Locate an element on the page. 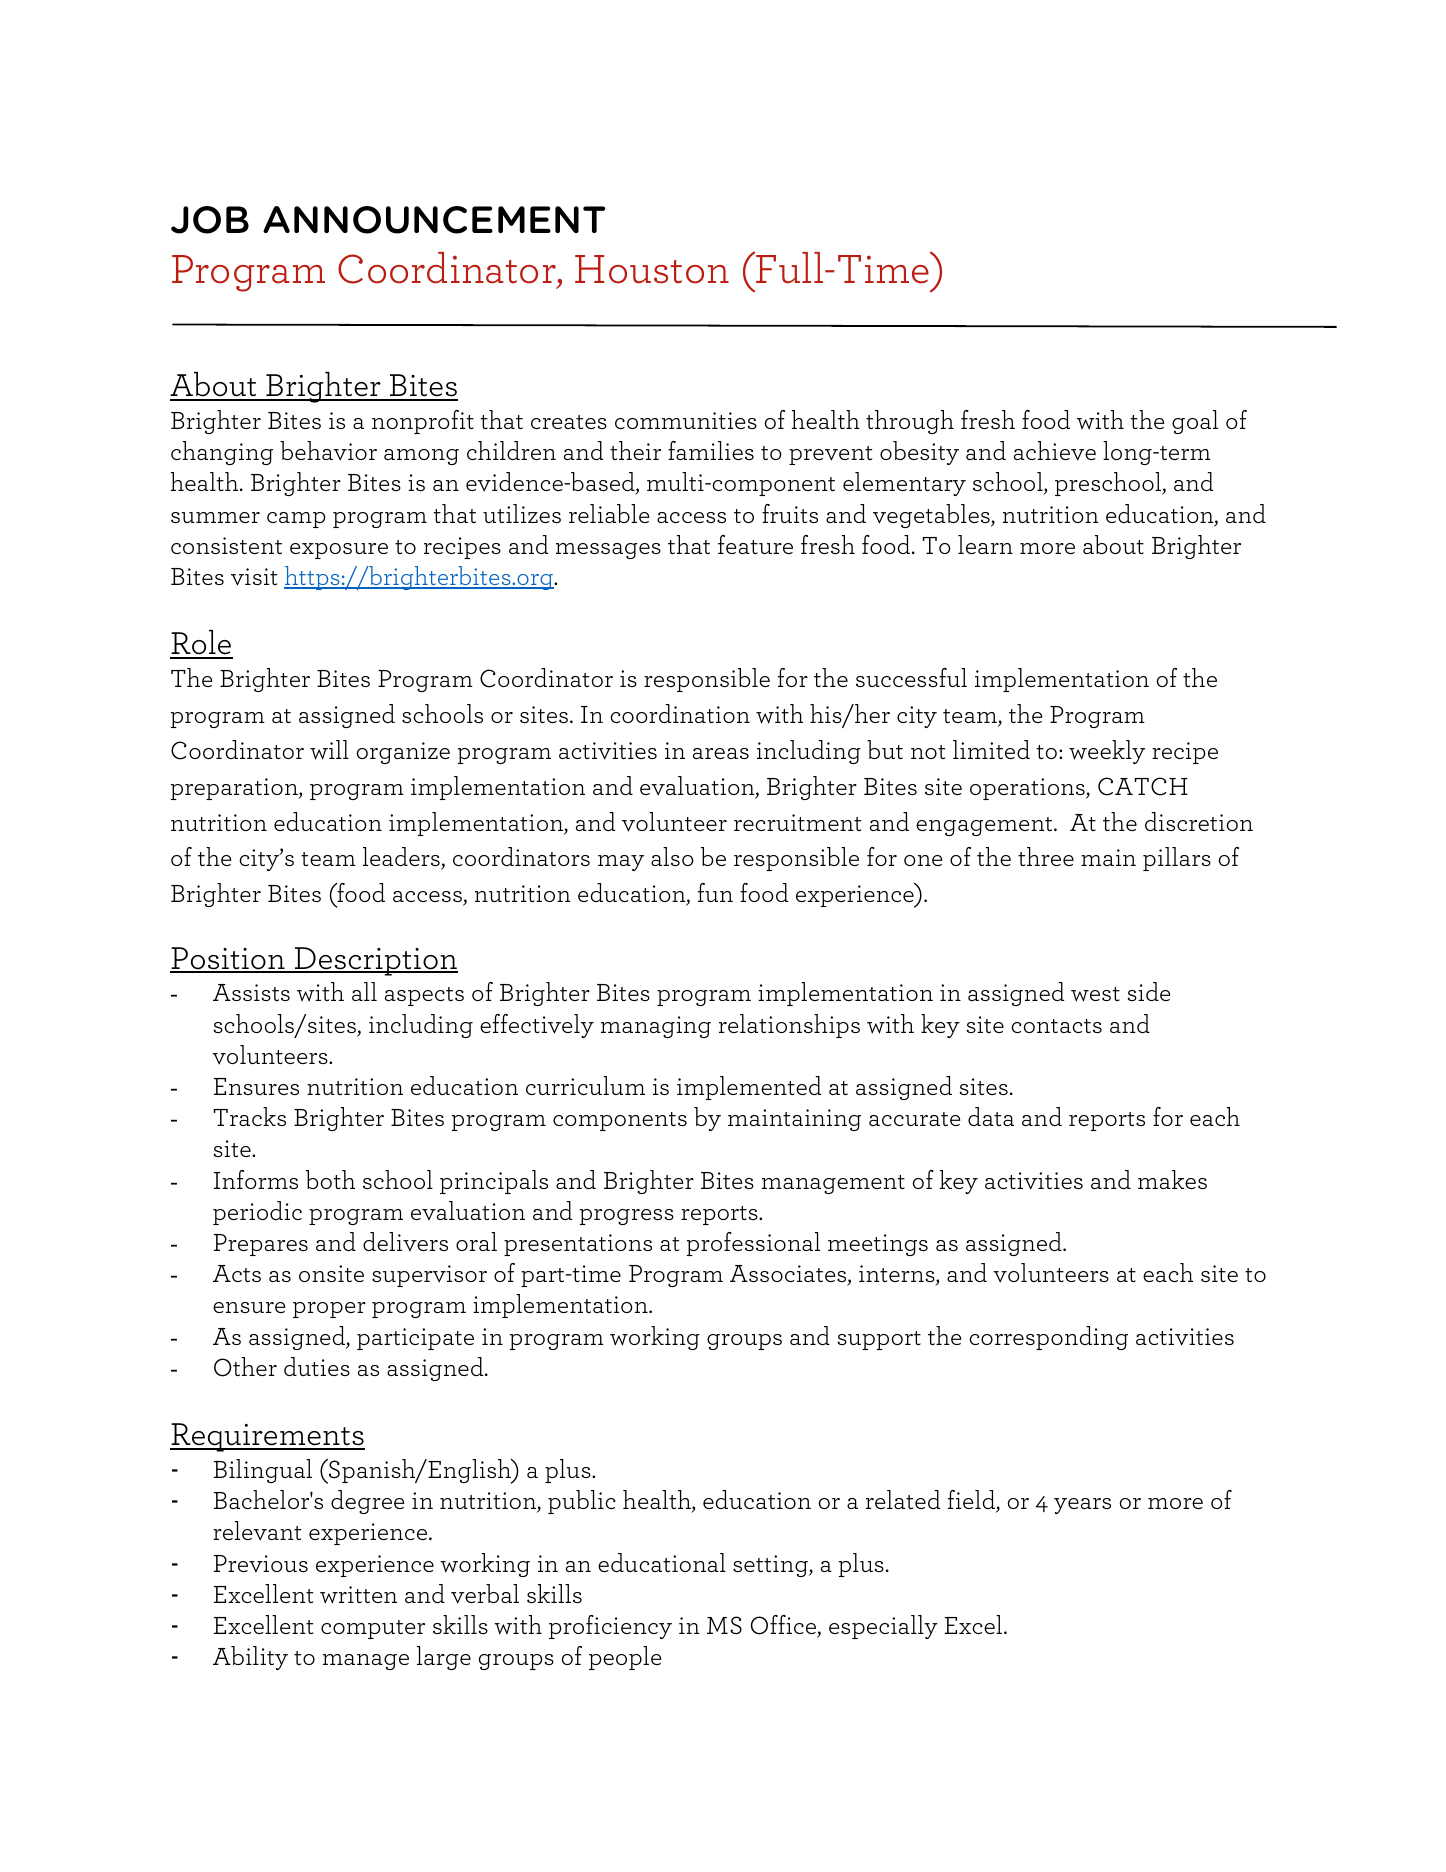 This image has height=1872, width=1446. written is located at coordinates (358, 1595).
